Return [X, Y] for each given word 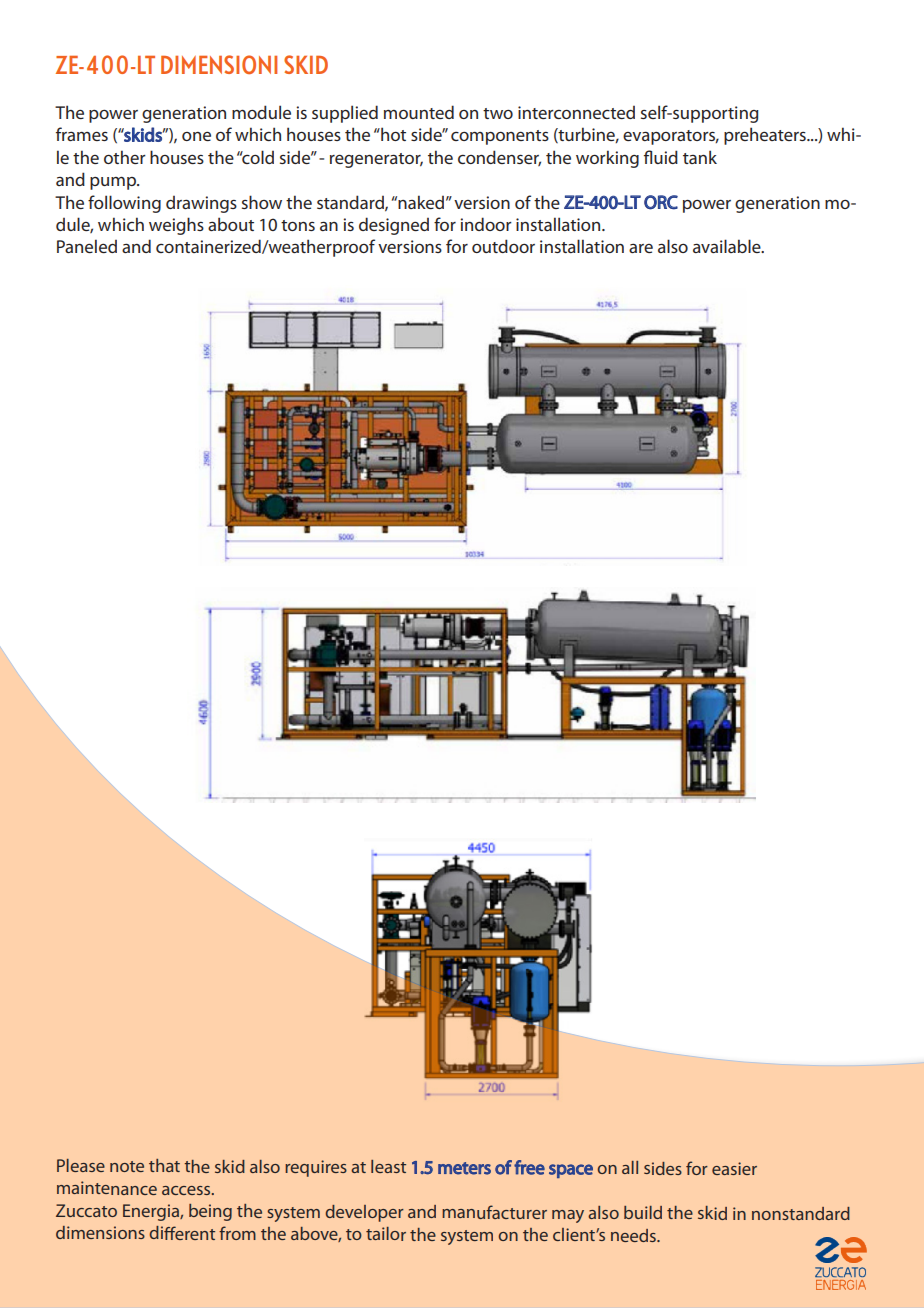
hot [392, 134]
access [187, 1190]
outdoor [503, 246]
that [164, 1165]
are [641, 248]
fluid [661, 157]
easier [734, 1168]
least [388, 1166]
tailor [386, 1234]
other [125, 157]
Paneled [87, 246]
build [643, 1212]
